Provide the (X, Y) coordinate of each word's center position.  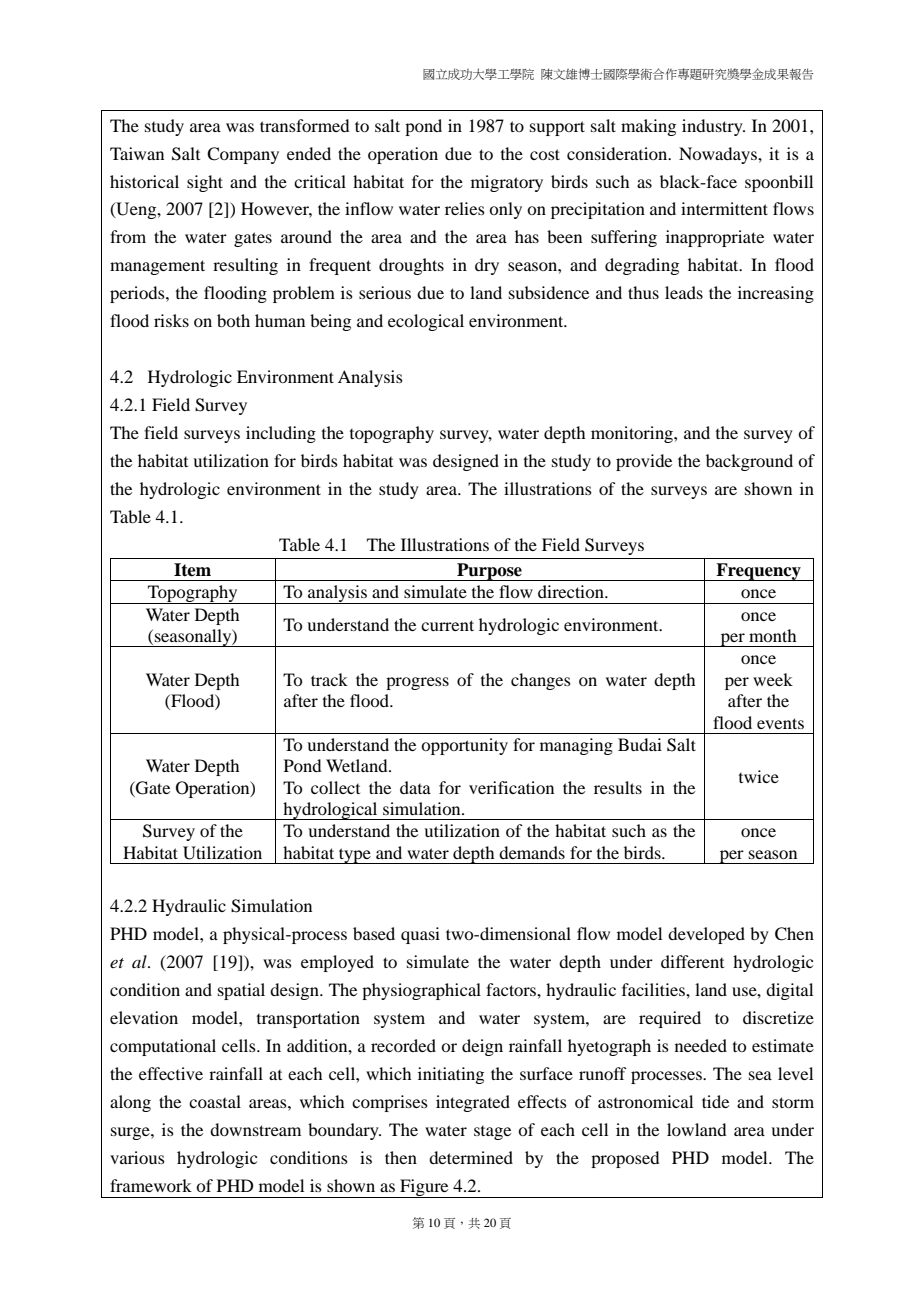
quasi (420, 935)
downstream (255, 1129)
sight (205, 183)
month (772, 635)
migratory (507, 183)
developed (706, 935)
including (281, 434)
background (749, 462)
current (447, 625)
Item (192, 570)
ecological (426, 322)
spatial (241, 991)
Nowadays (719, 155)
